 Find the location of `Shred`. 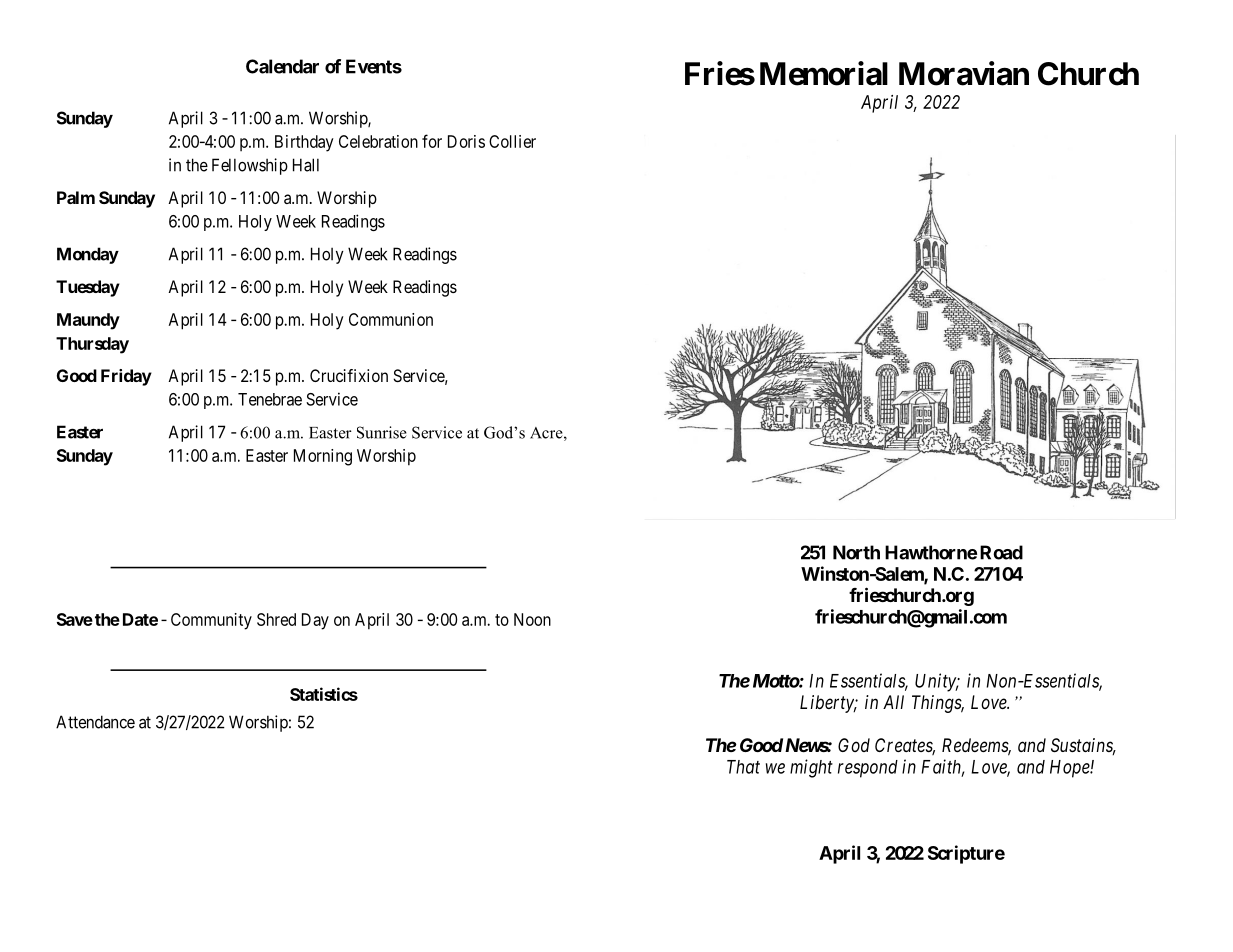

Shred is located at coordinates (276, 619).
